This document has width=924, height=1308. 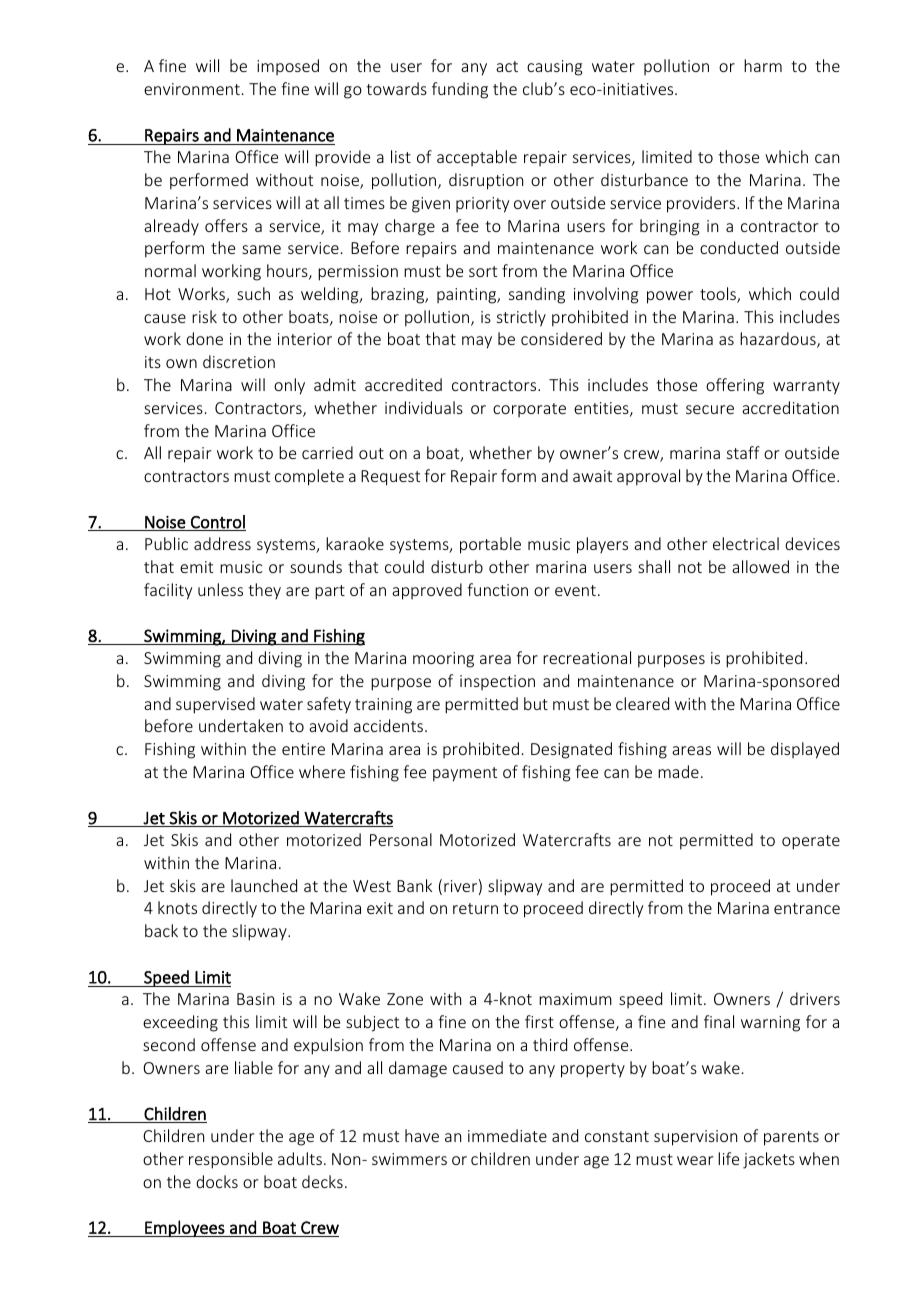 I want to click on inspection, so click(x=497, y=682).
